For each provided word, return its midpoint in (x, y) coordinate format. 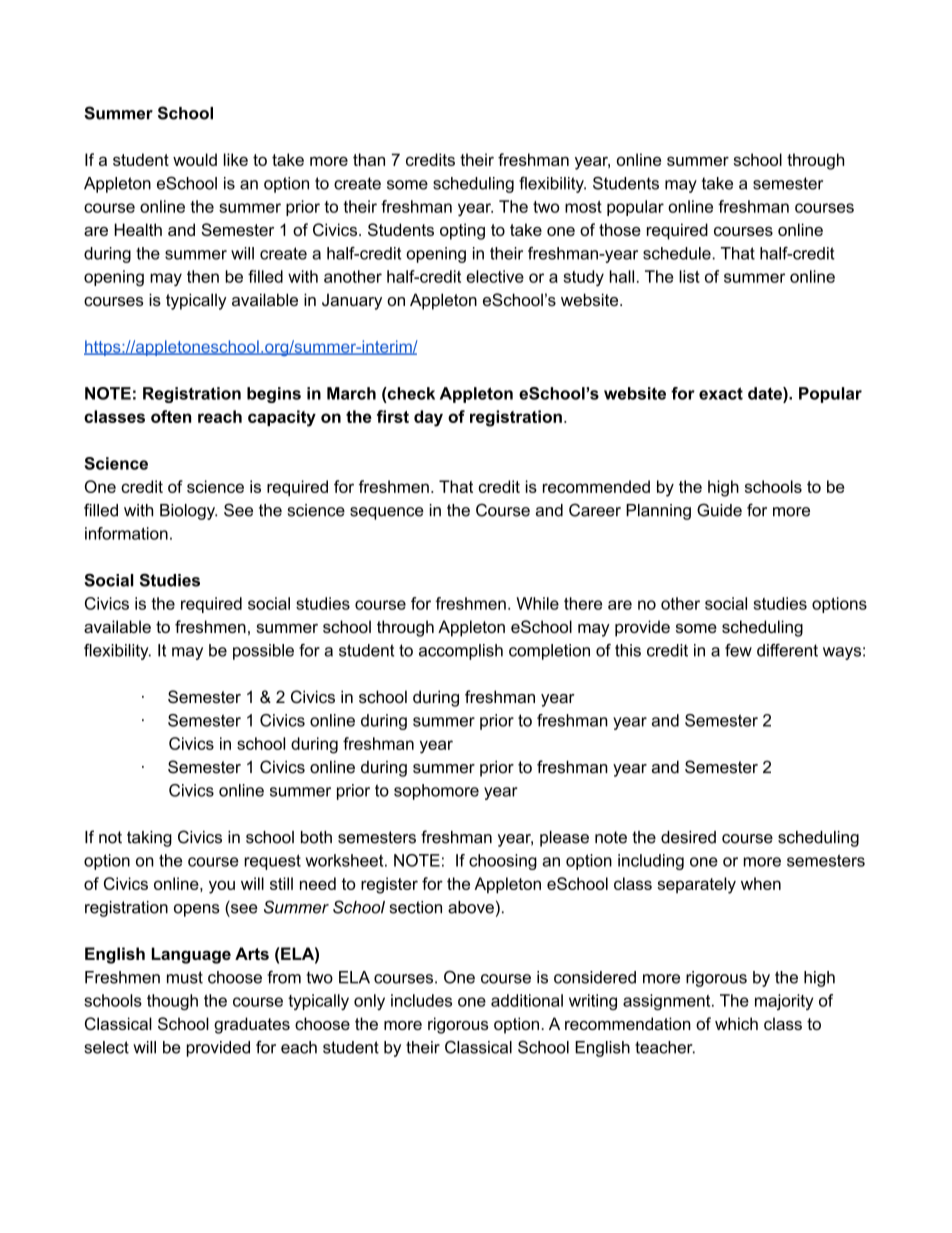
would (195, 159)
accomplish (461, 652)
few (738, 650)
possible (263, 652)
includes (421, 1000)
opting (462, 231)
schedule (678, 253)
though (172, 1002)
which (736, 1023)
